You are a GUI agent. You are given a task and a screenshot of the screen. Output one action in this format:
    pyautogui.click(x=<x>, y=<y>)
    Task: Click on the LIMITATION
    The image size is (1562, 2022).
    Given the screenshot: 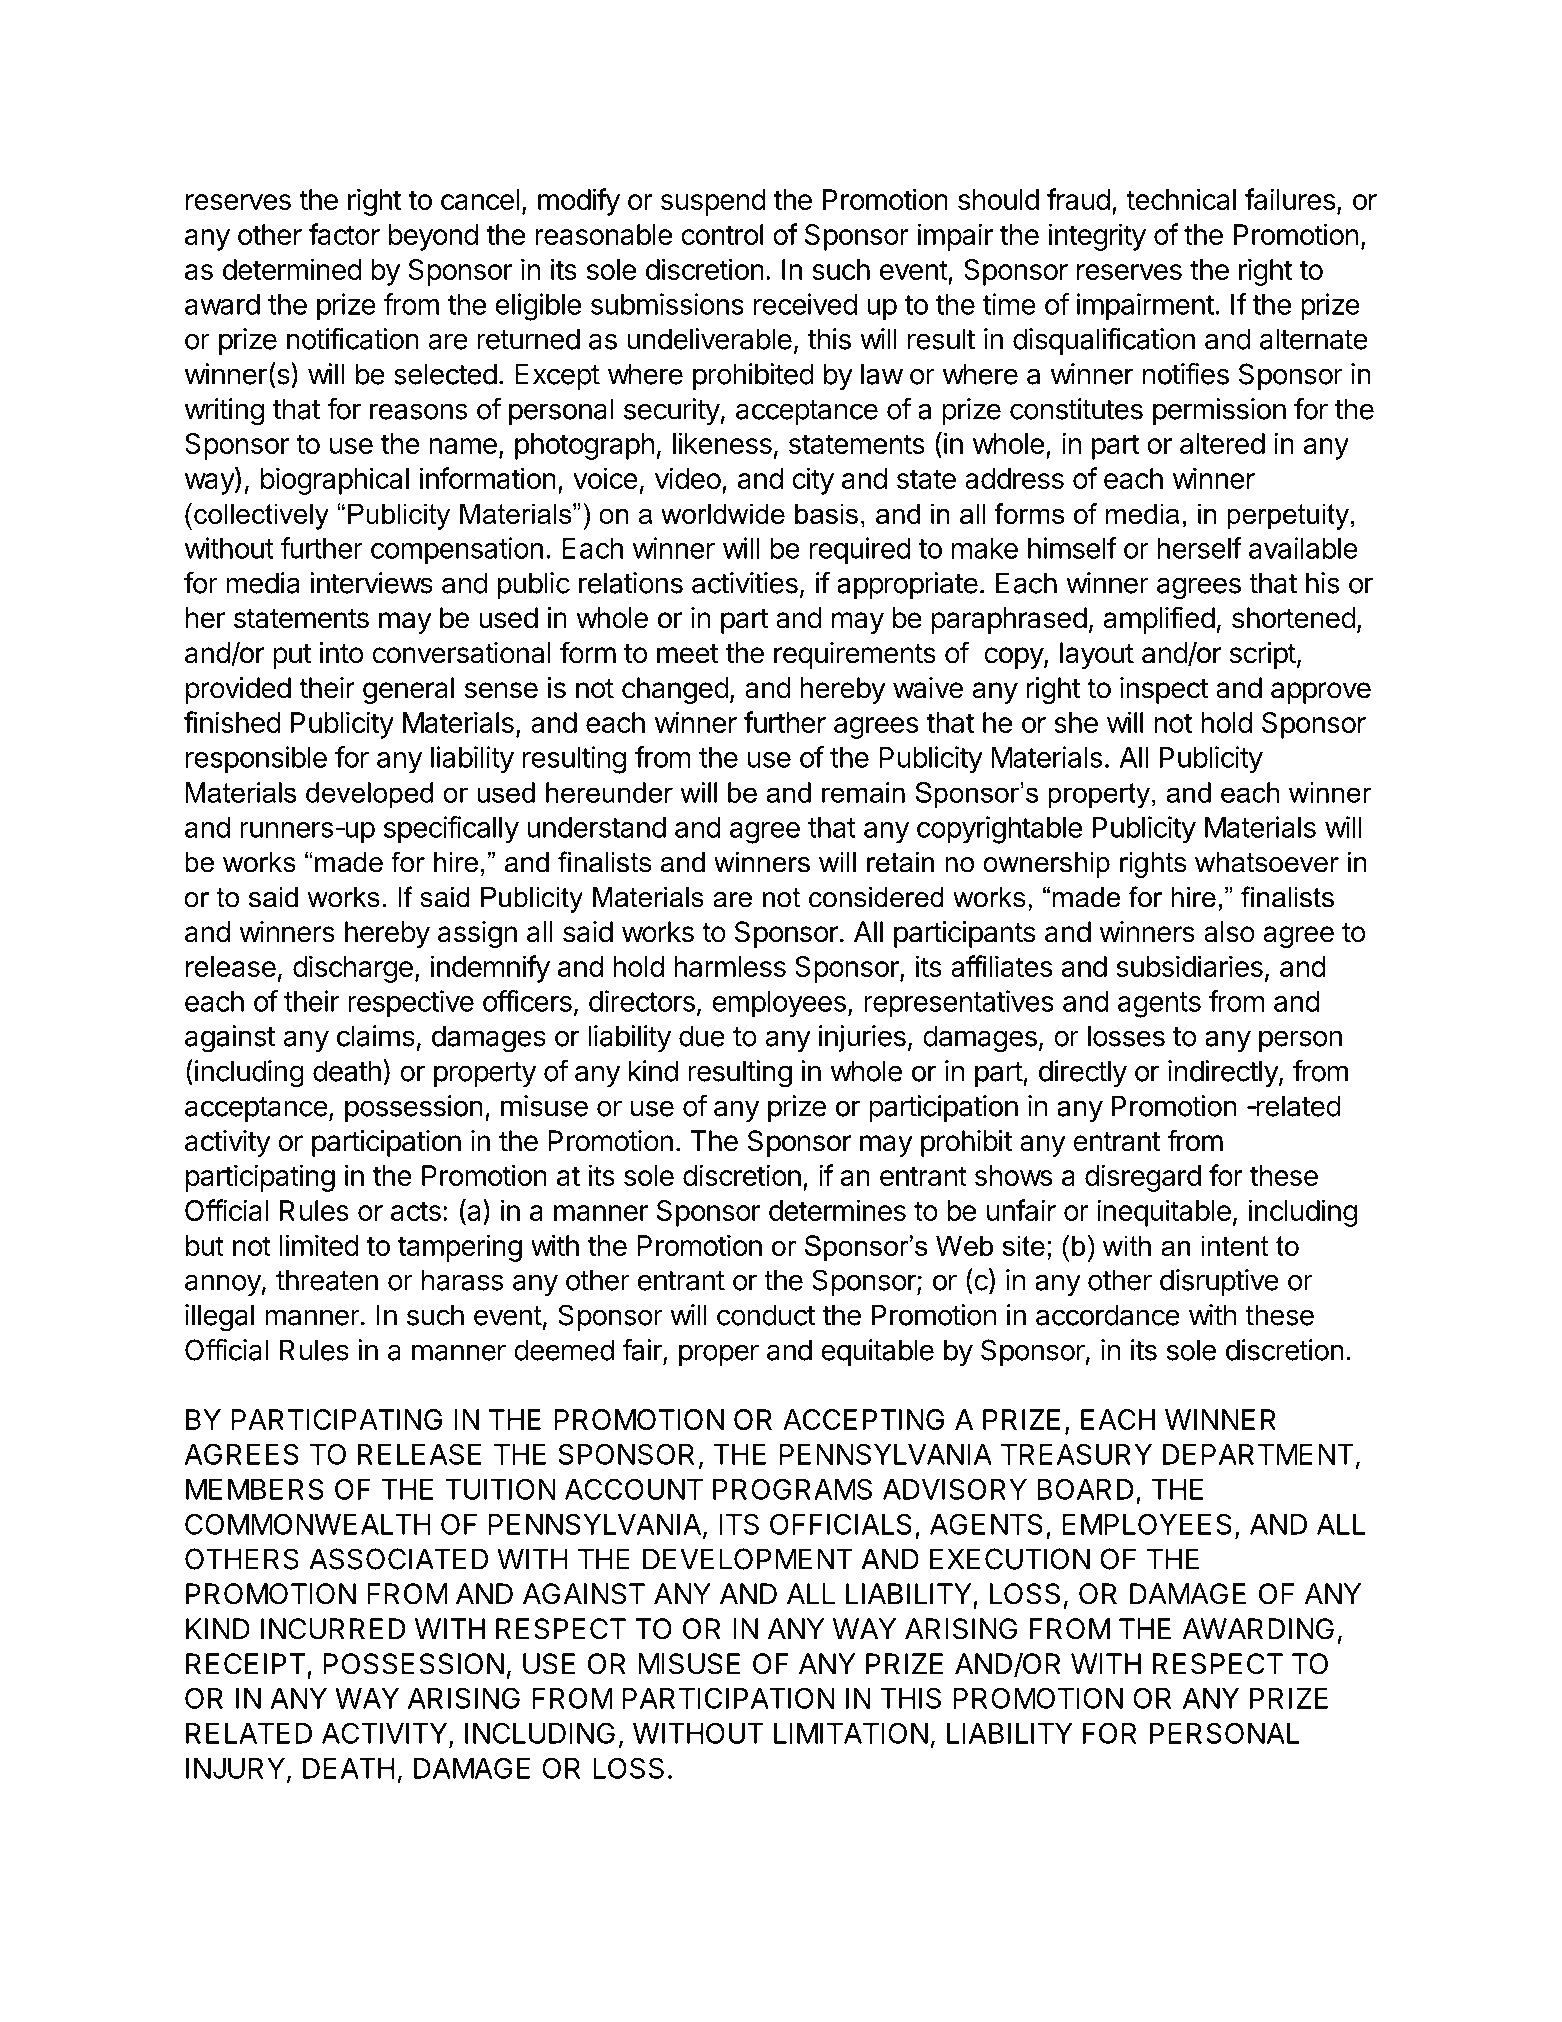 What is the action you would take?
    pyautogui.click(x=851, y=1733)
